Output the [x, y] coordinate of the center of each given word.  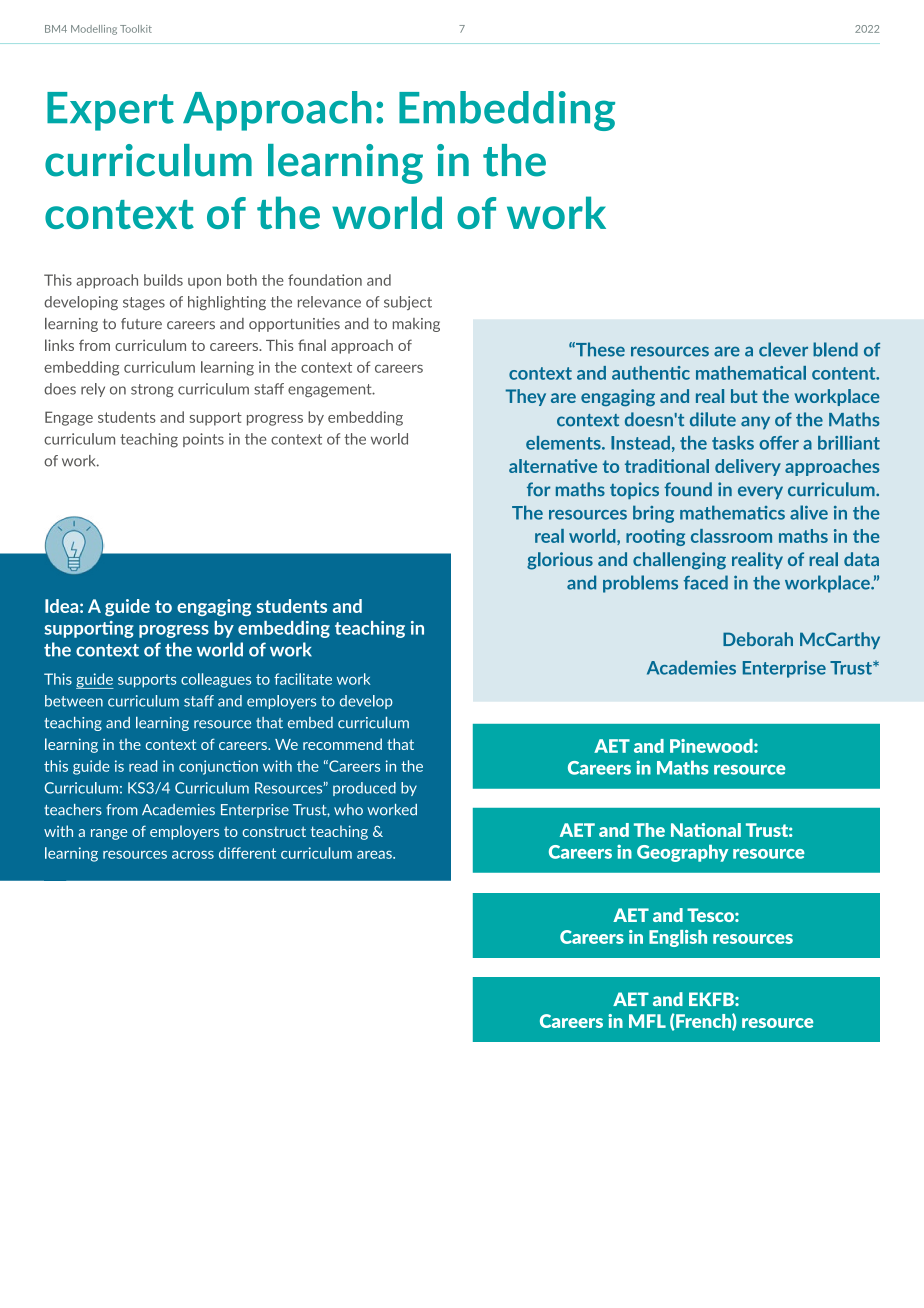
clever [783, 349]
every [760, 492]
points [203, 440]
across [193, 855]
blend [835, 349]
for [538, 489]
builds [163, 280]
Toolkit [136, 29]
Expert [110, 111]
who [348, 810]
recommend [342, 744]
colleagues [216, 680]
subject [408, 303]
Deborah [758, 639]
